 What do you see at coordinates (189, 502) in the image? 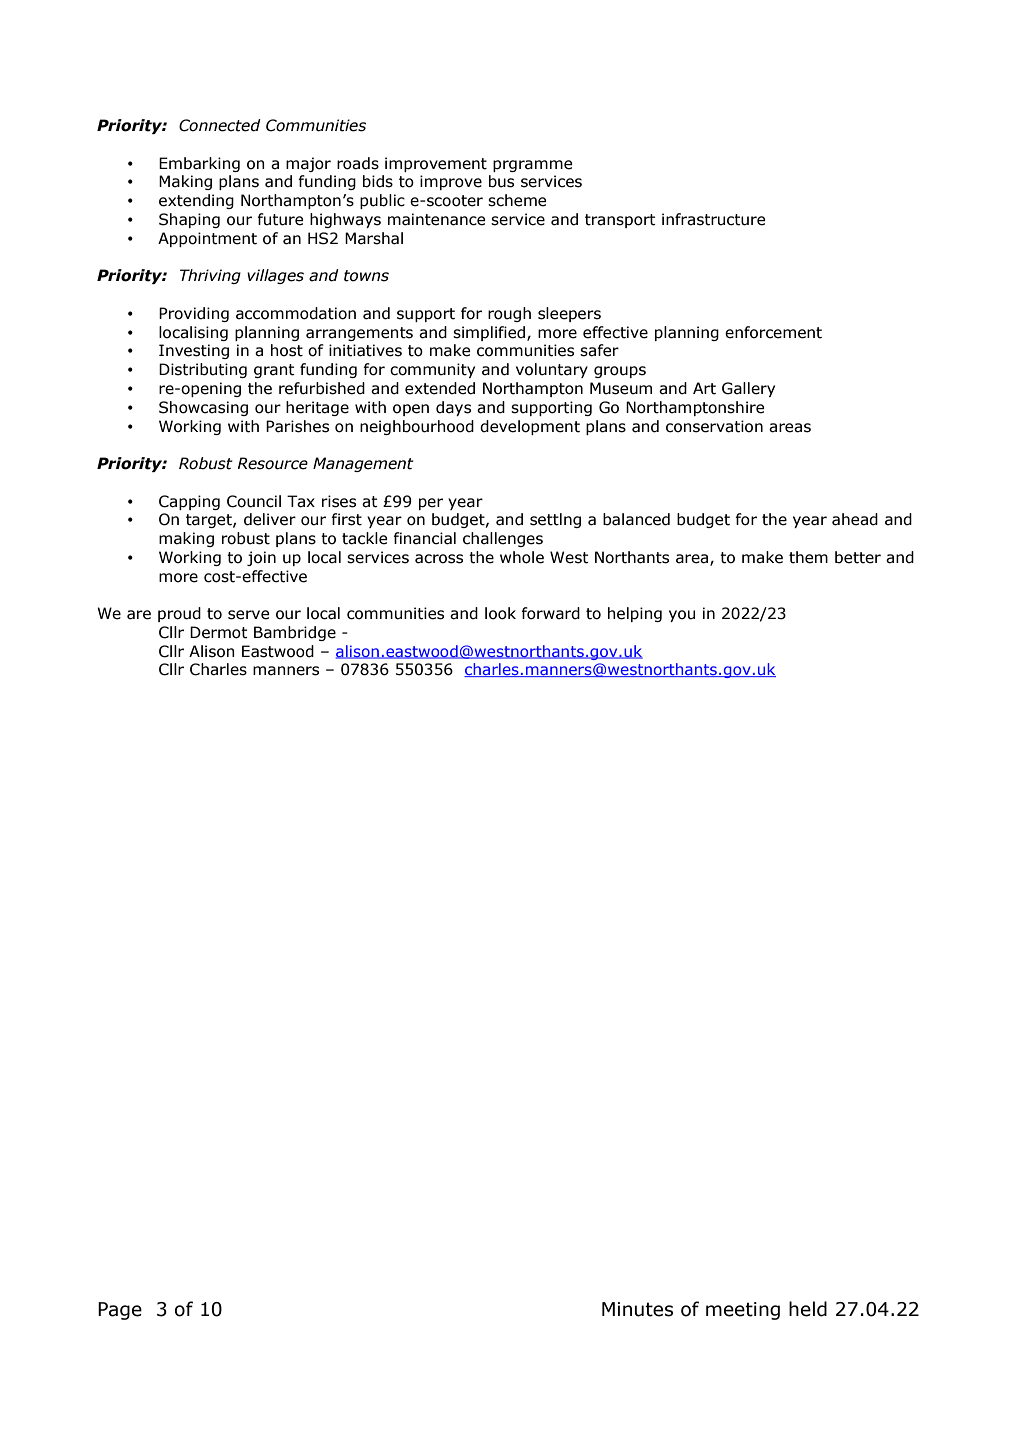
I see `Capping` at bounding box center [189, 502].
